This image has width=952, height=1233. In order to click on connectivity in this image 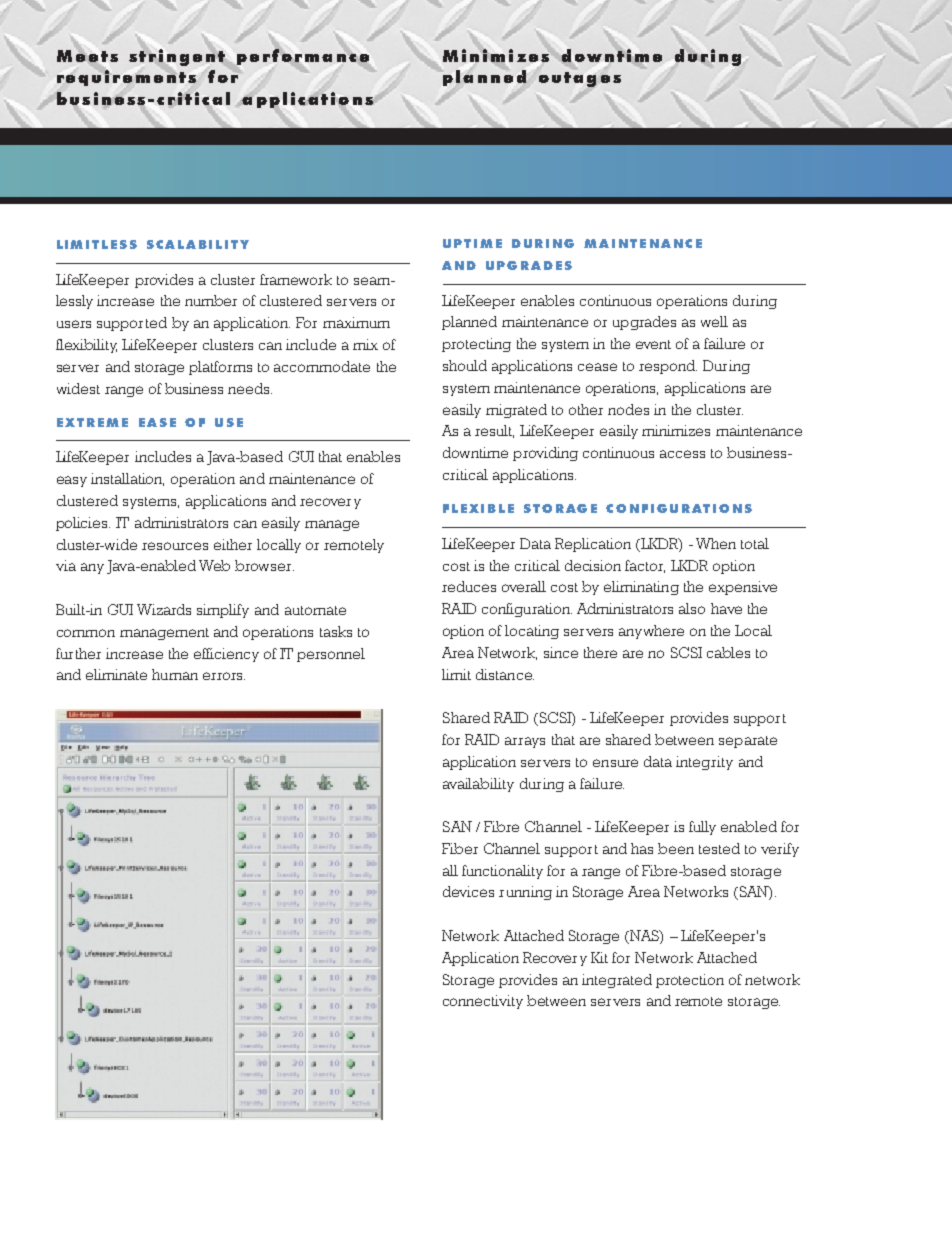, I will do `click(483, 1002)`.
